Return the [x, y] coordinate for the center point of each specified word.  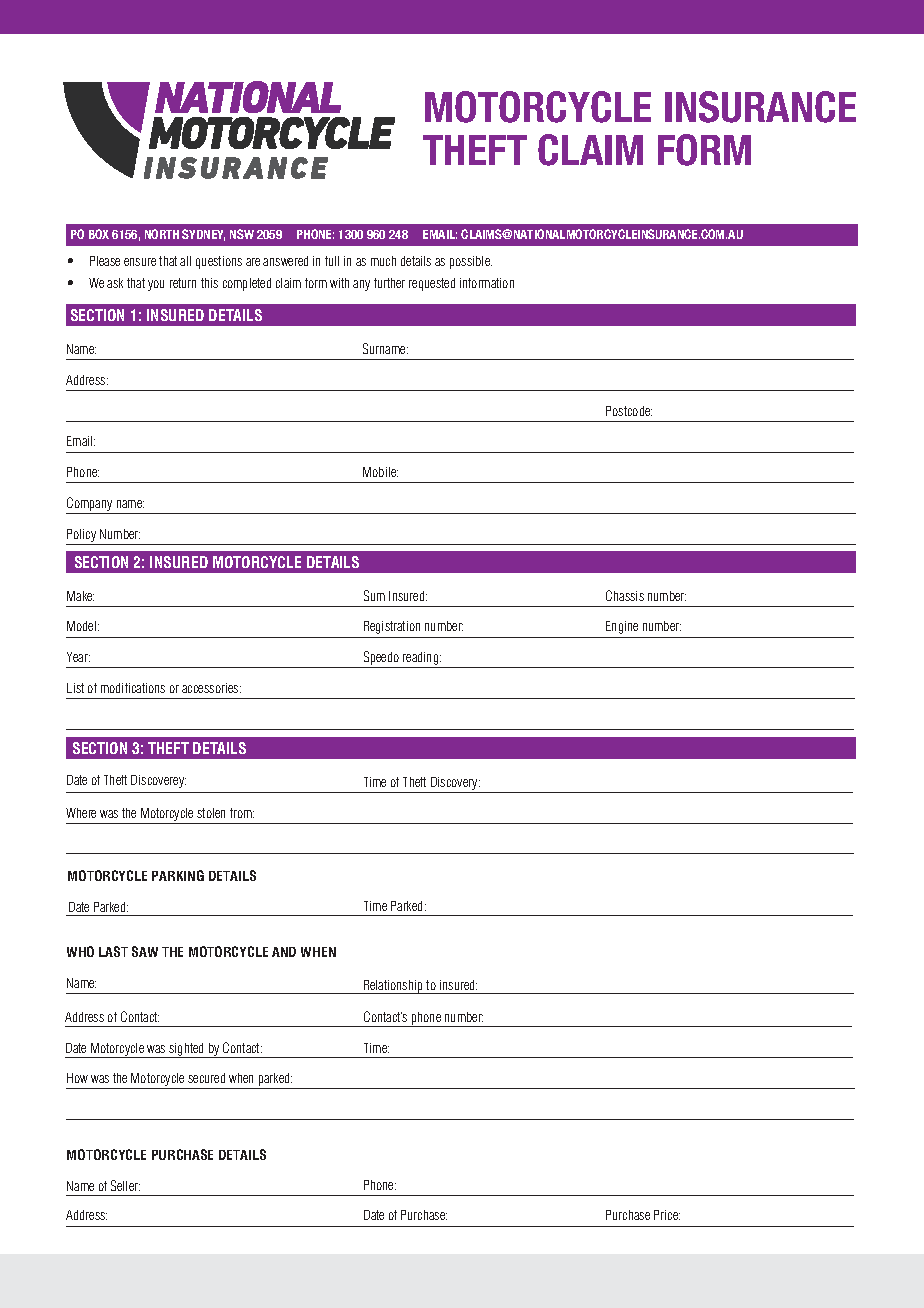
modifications [133, 688]
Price [667, 1215]
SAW [145, 951]
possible [471, 262]
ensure [140, 262]
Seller [125, 1185]
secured [206, 1078]
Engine [622, 627]
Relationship [394, 987]
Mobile [380, 472]
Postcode [629, 411]
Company [90, 505]
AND [284, 952]
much [383, 261]
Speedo [381, 659]
